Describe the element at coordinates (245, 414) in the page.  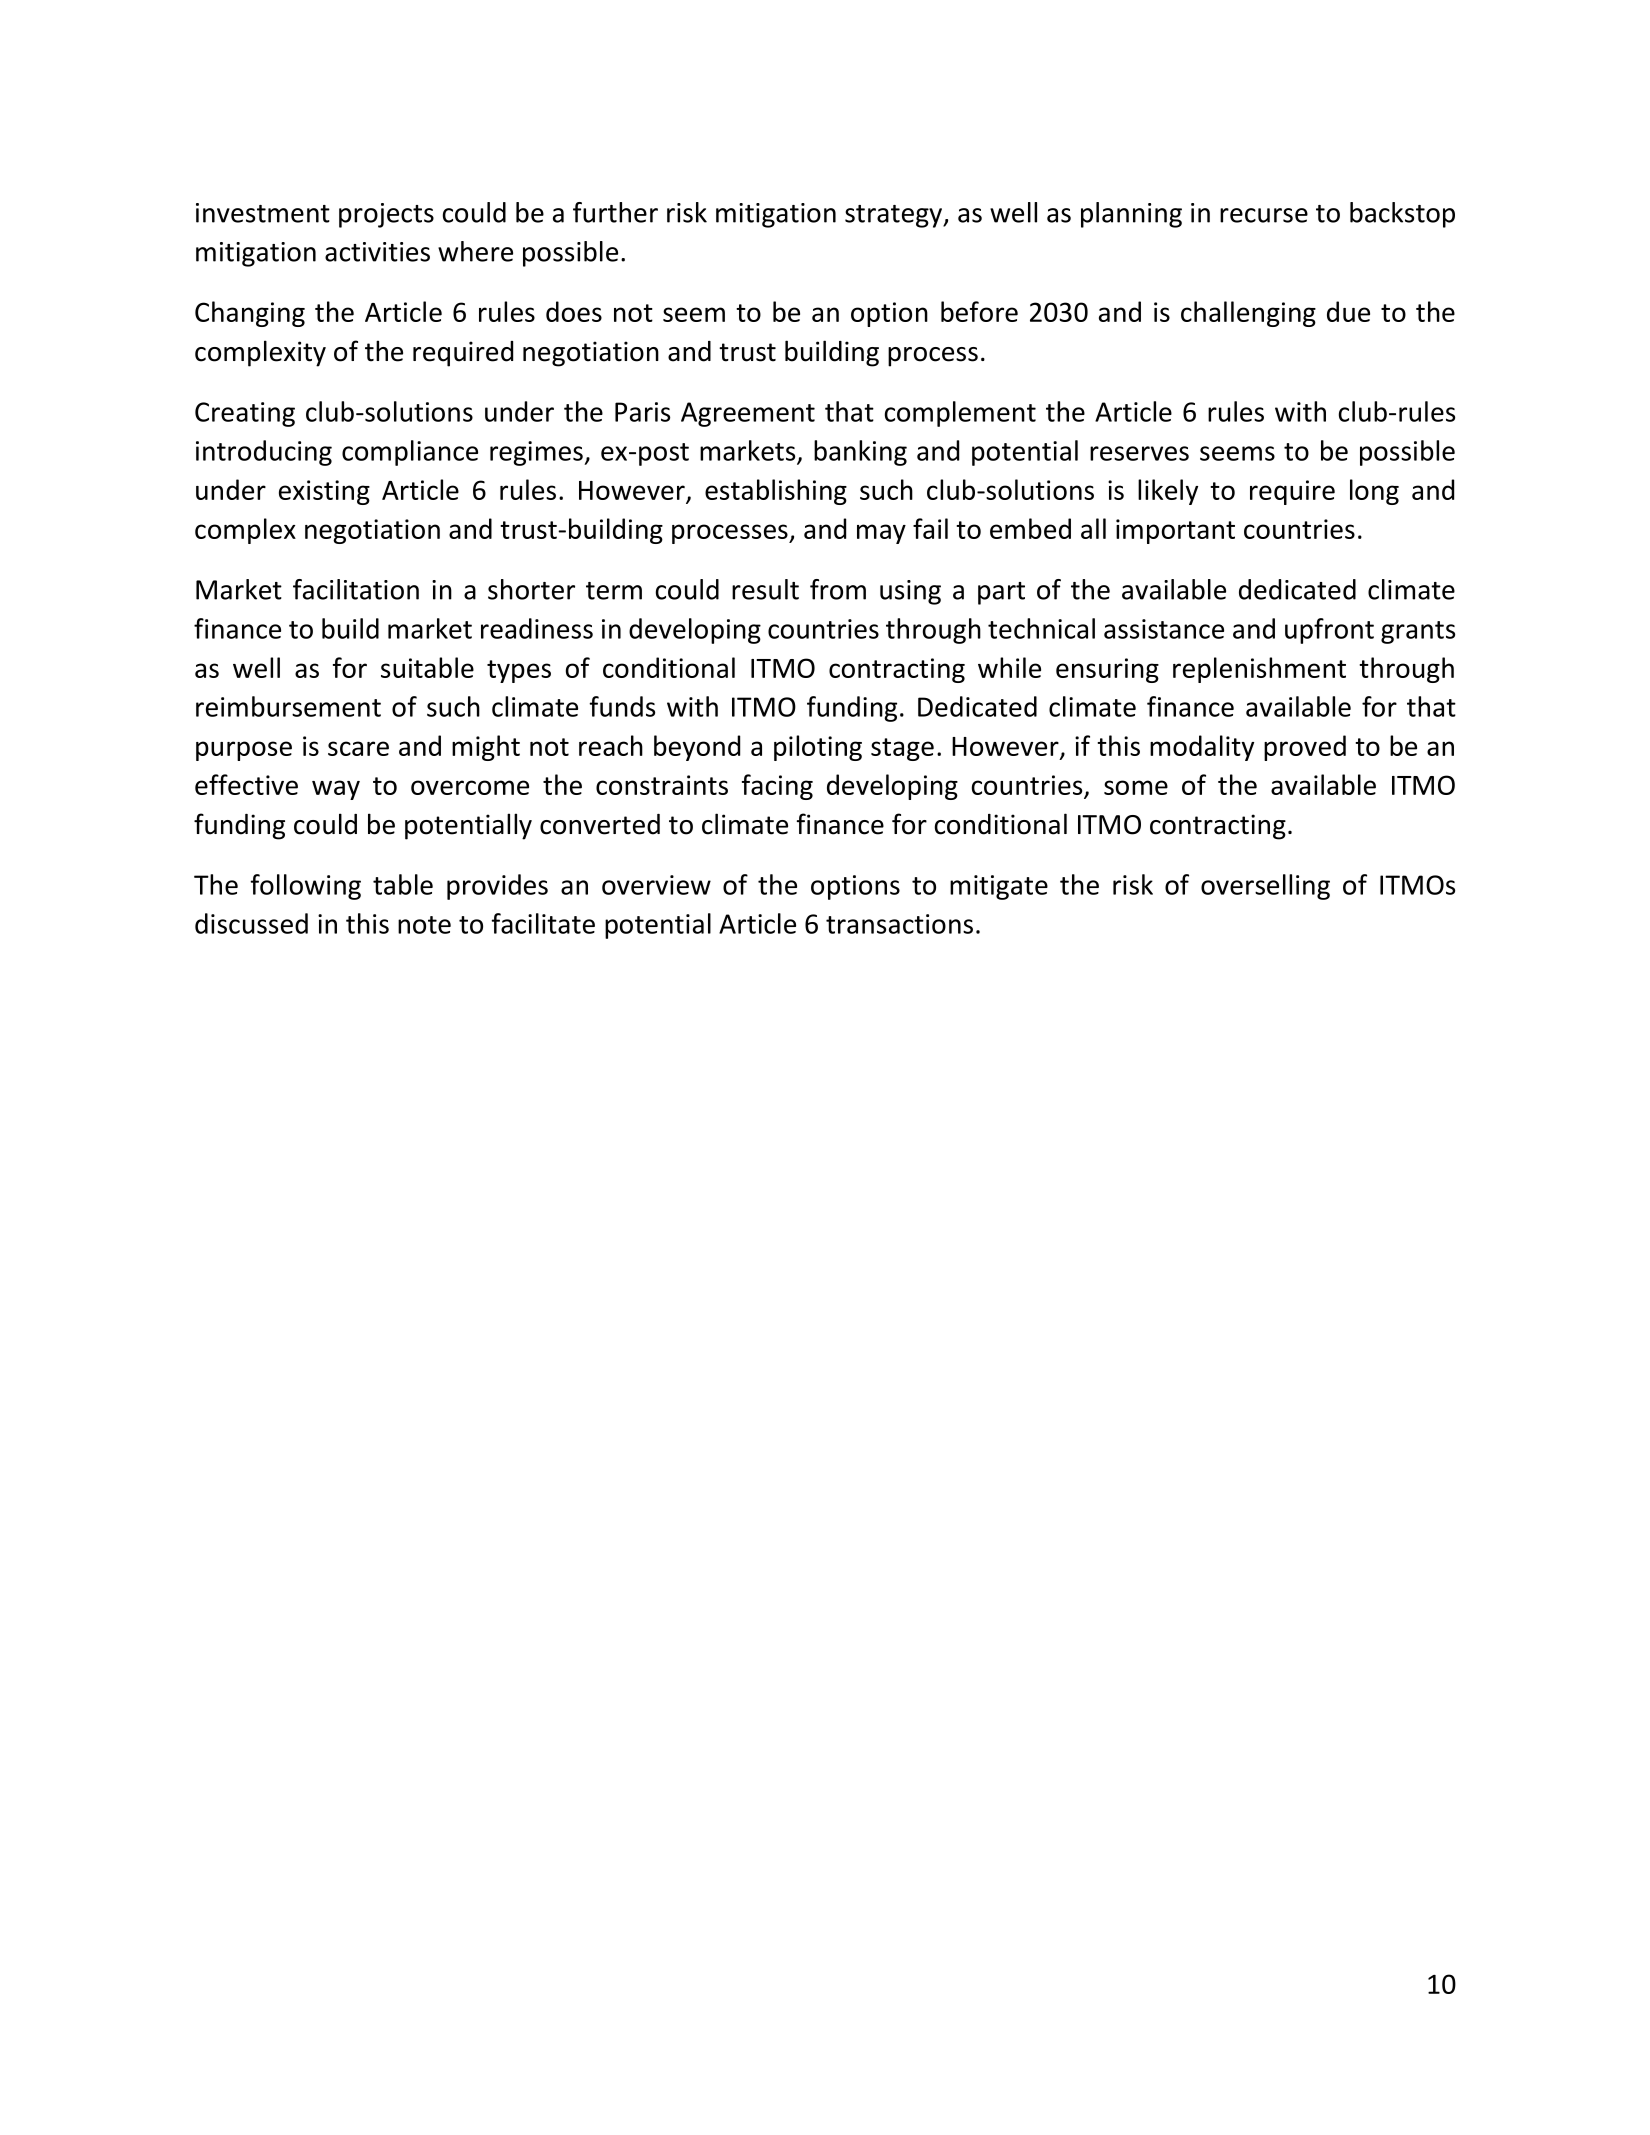
I see `Creating` at that location.
